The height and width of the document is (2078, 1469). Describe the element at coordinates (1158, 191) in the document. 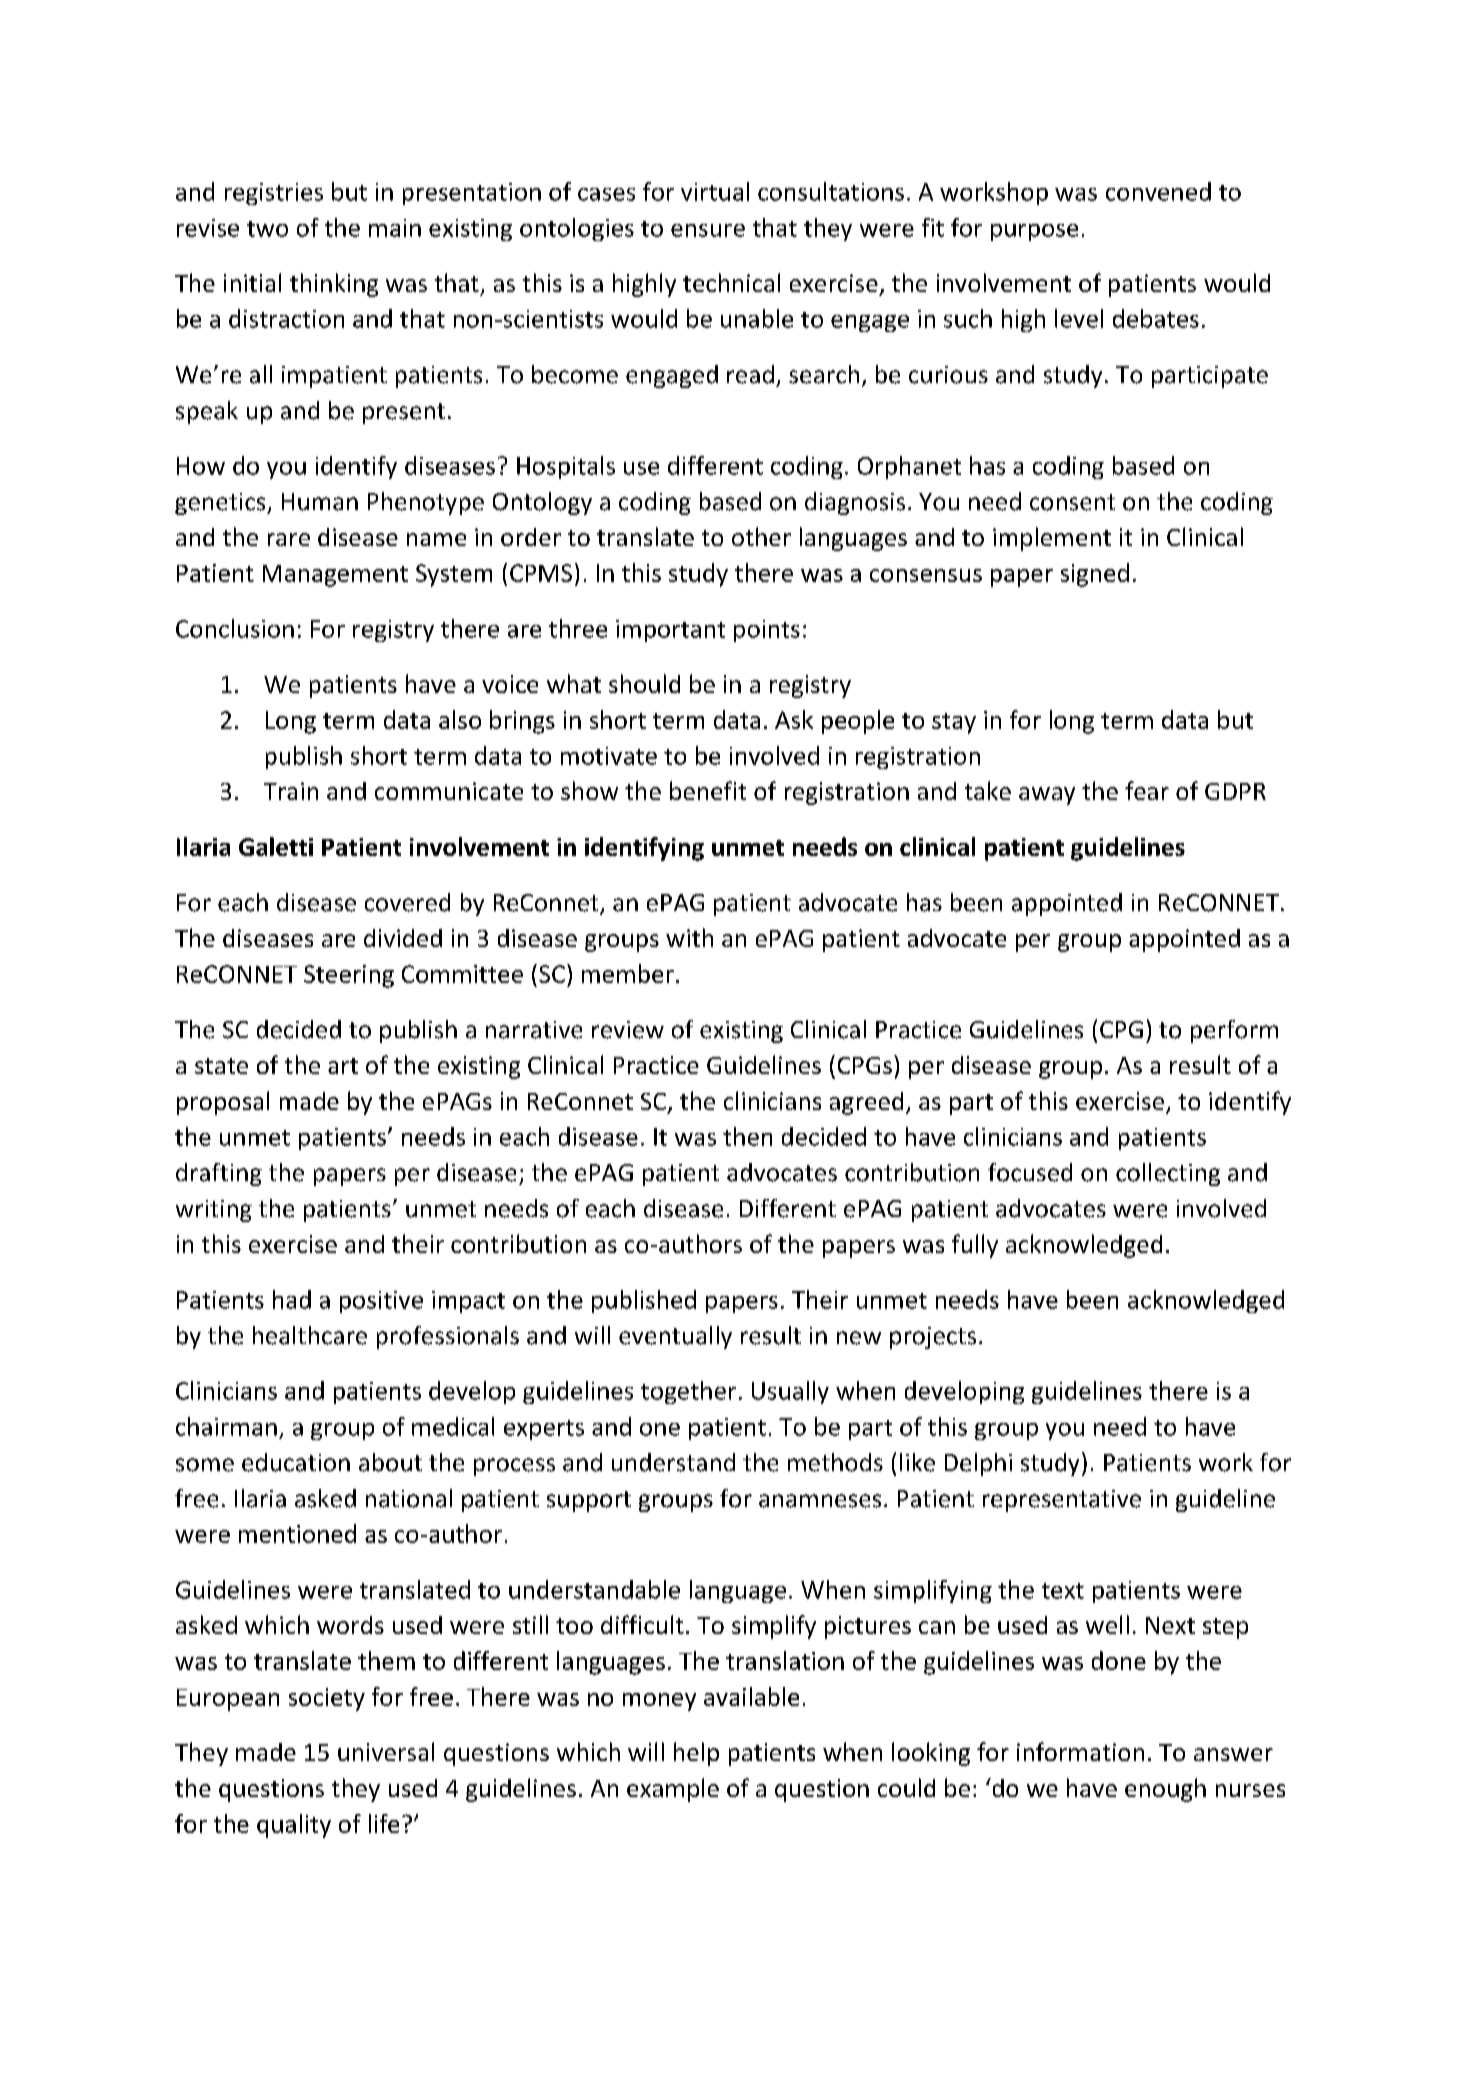

I see `convened` at that location.
